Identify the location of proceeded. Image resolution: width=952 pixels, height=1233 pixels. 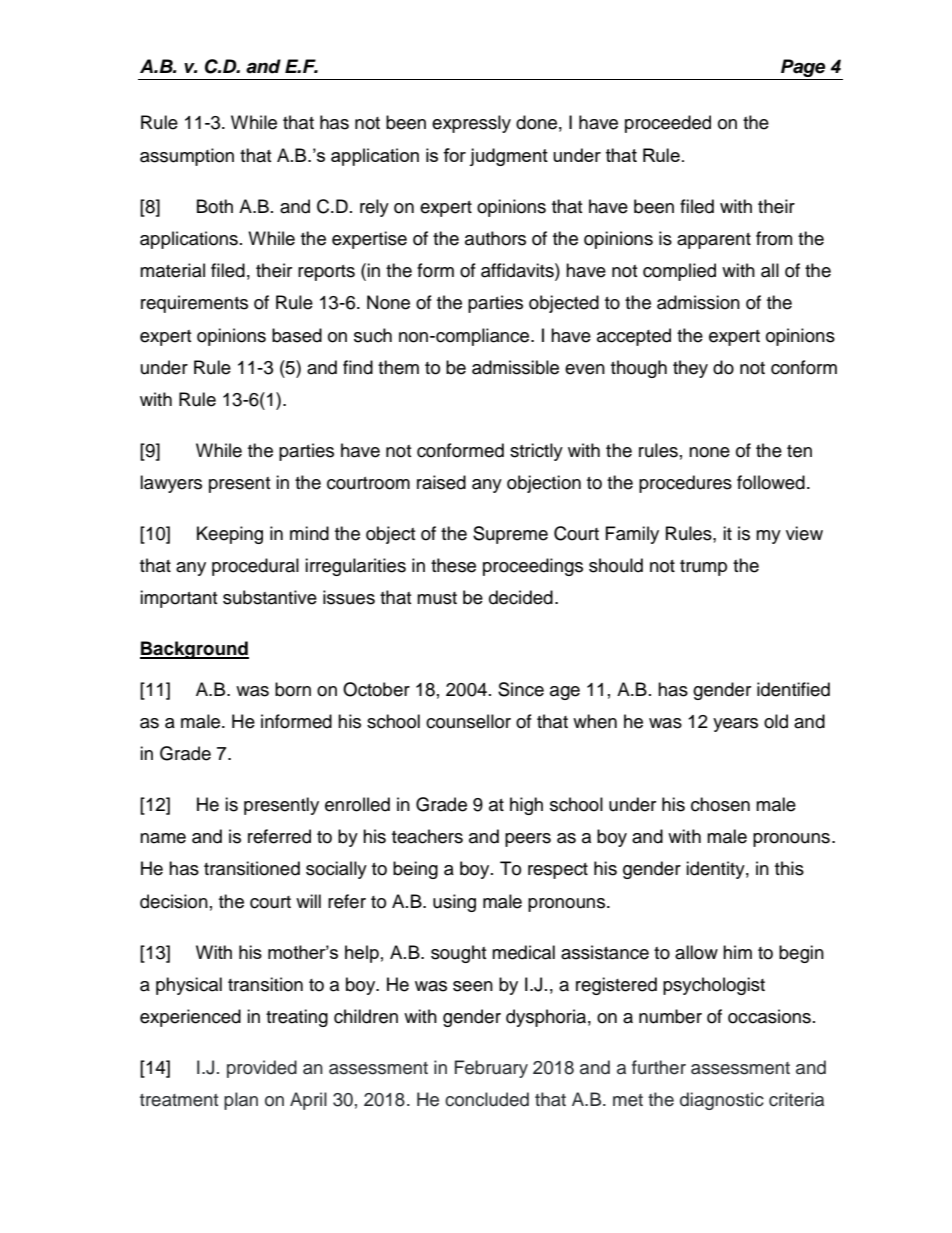
(668, 124).
